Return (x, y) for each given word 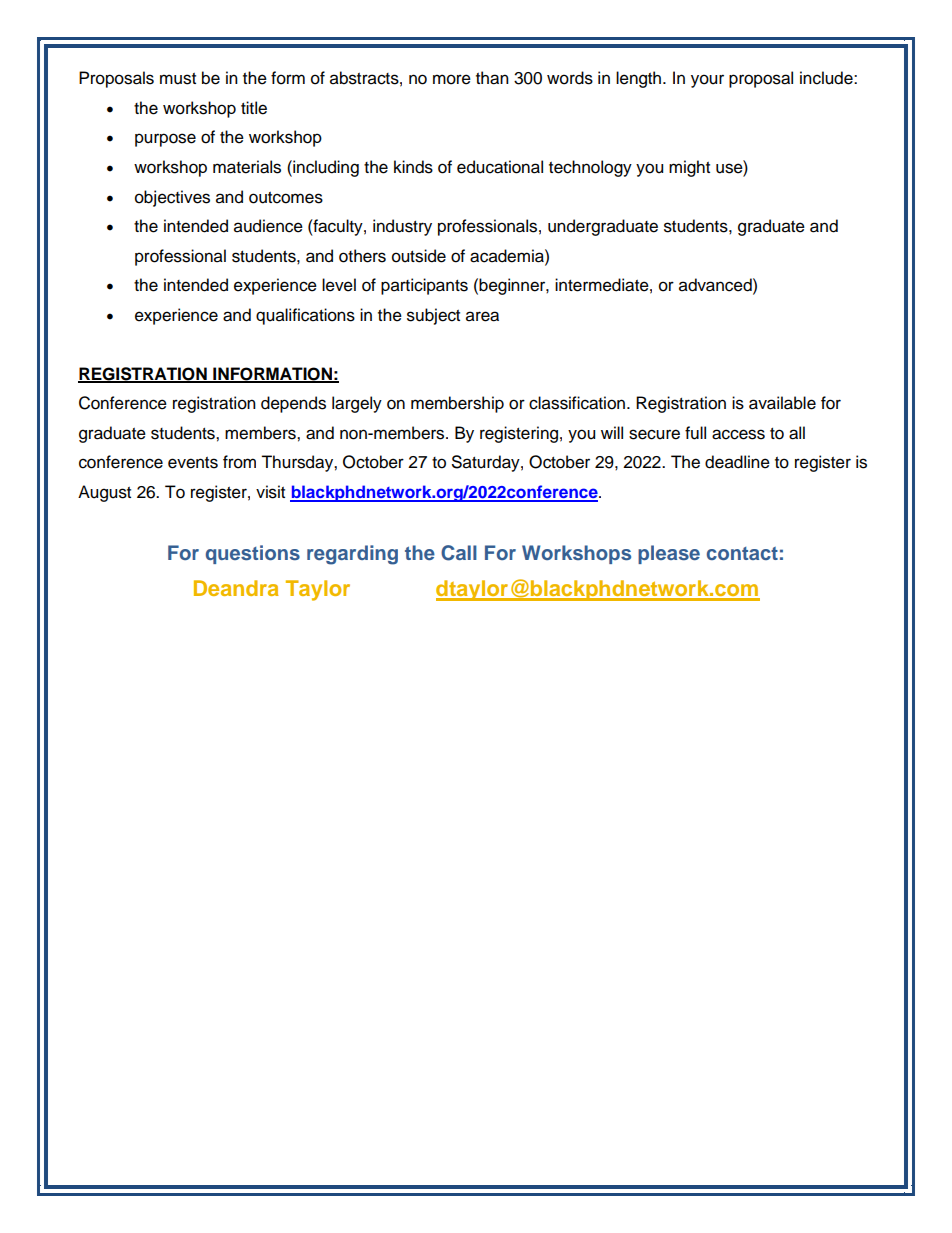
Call (459, 553)
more (452, 79)
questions (253, 554)
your (707, 81)
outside (419, 256)
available (782, 403)
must (178, 79)
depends (293, 404)
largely (357, 404)
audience (268, 226)
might (689, 168)
